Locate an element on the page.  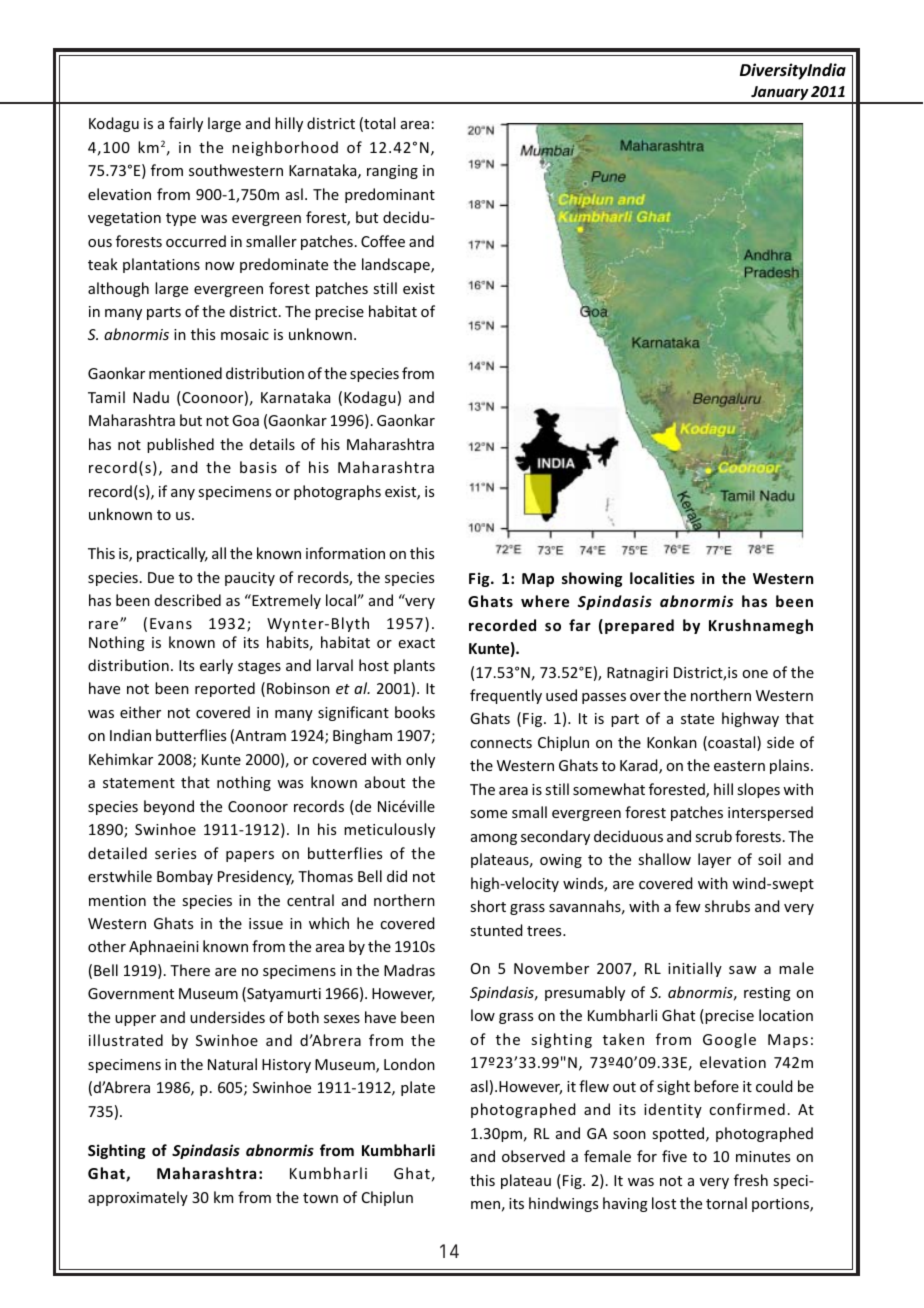
January is located at coordinates (779, 94).
